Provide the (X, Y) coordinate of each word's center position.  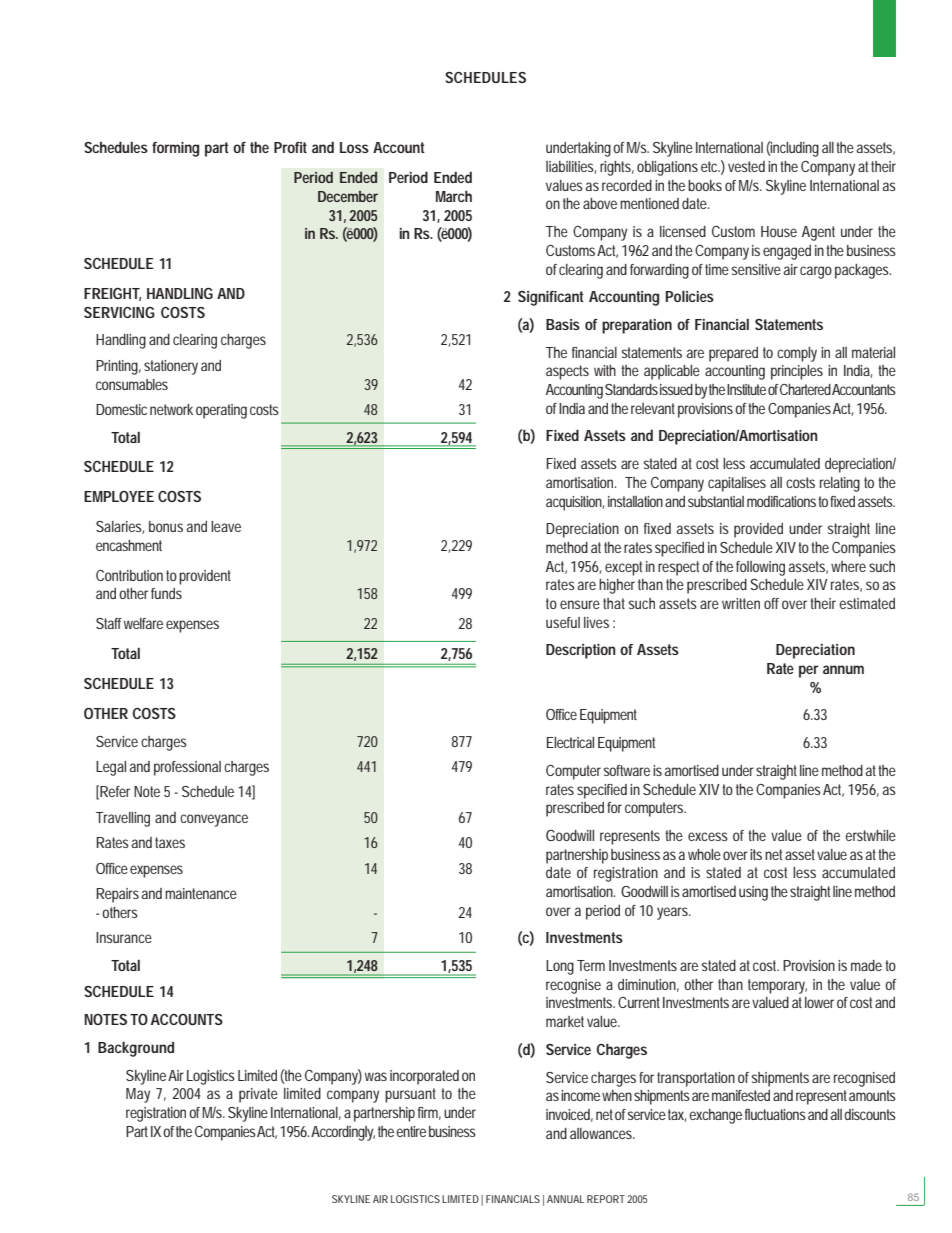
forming (175, 149)
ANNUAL (565, 1199)
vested (746, 166)
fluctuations (775, 1114)
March (454, 196)
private (258, 1095)
